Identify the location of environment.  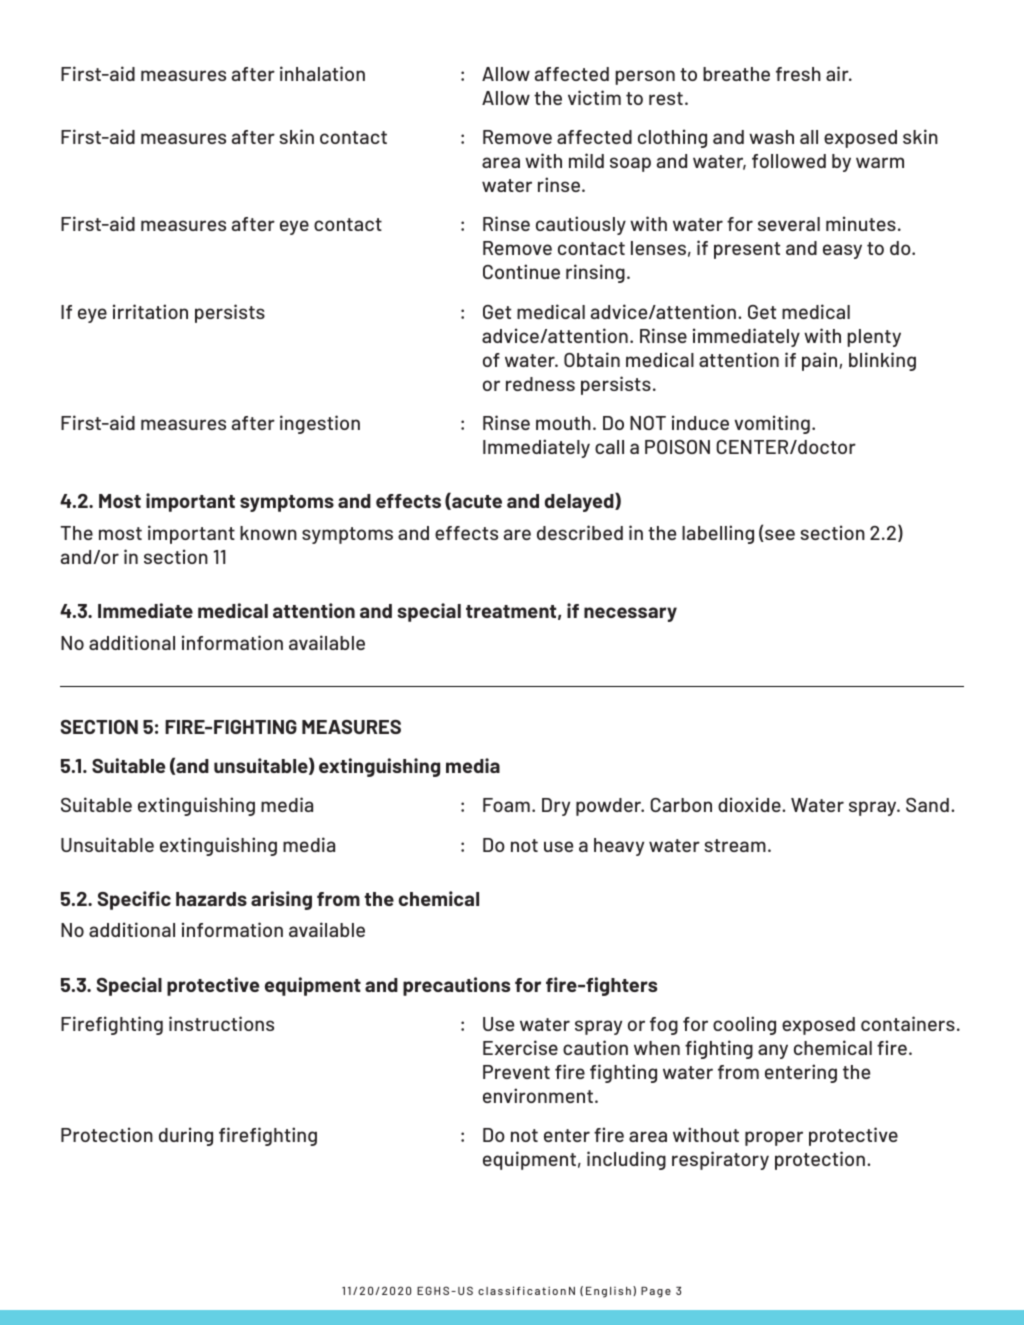
(538, 1095).
